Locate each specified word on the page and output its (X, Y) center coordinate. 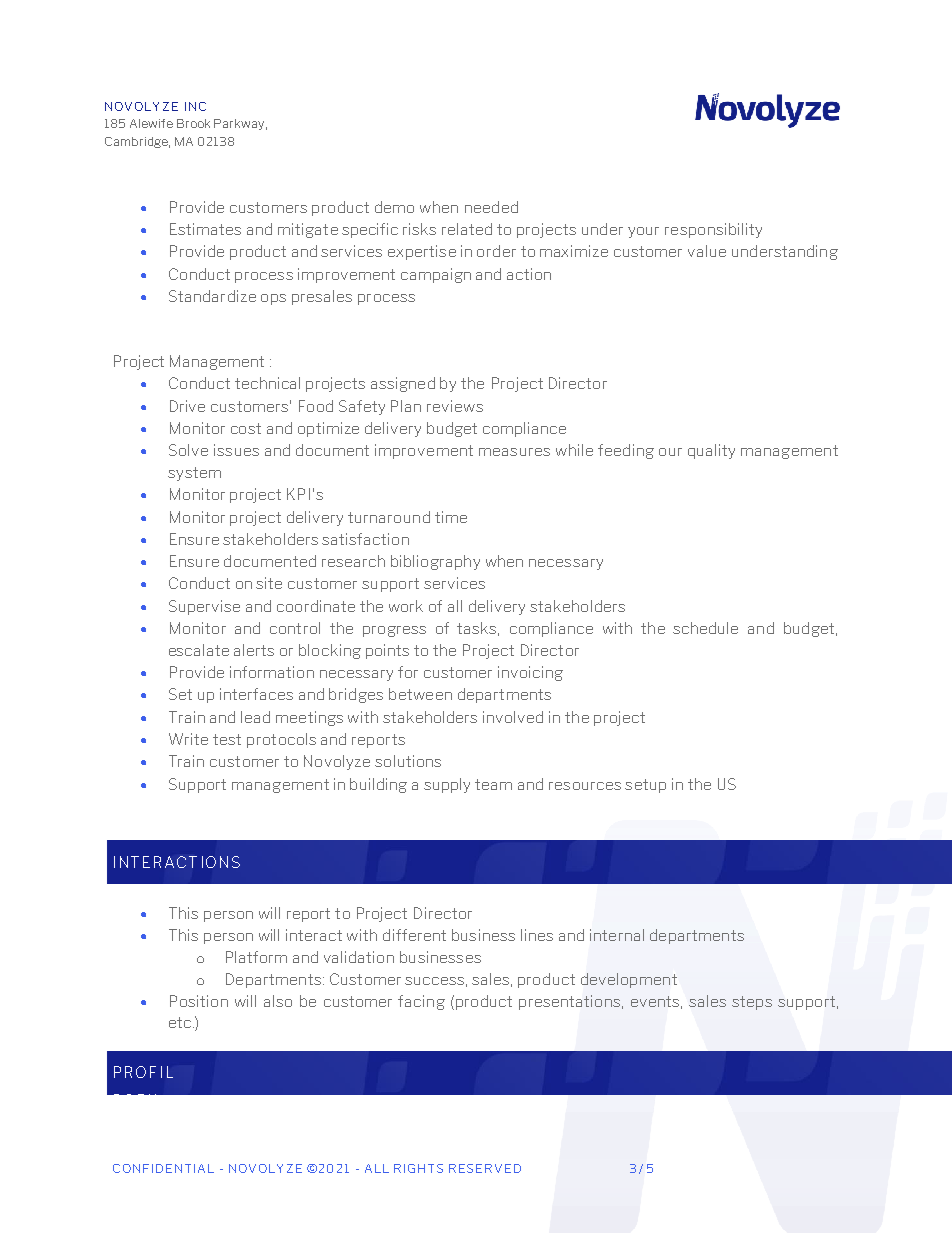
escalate (199, 650)
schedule (705, 628)
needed (491, 207)
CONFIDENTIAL (163, 1168)
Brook (193, 123)
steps (752, 1003)
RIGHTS (418, 1168)
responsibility (713, 230)
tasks (478, 629)
